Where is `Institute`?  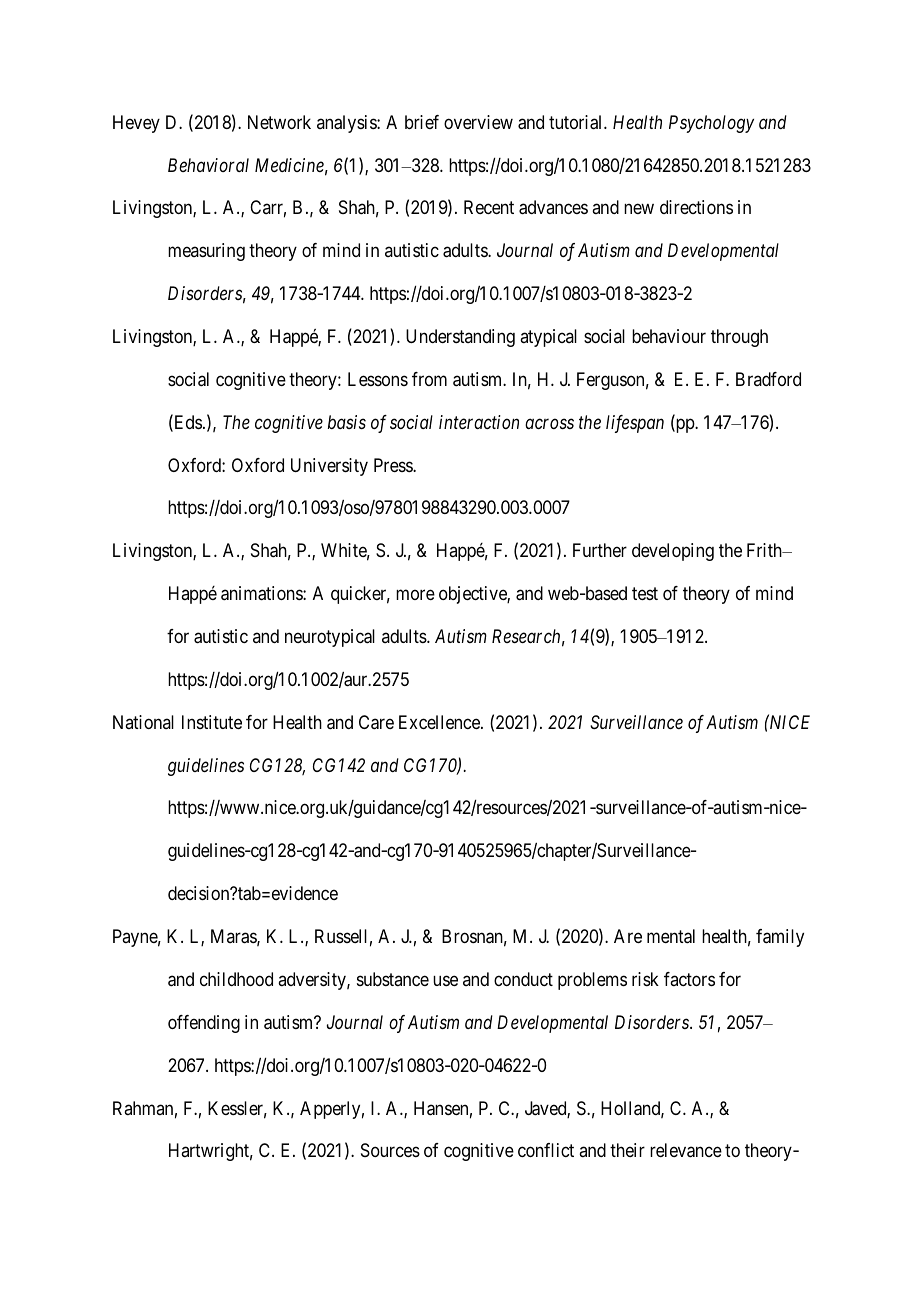 Institute is located at coordinates (212, 722).
